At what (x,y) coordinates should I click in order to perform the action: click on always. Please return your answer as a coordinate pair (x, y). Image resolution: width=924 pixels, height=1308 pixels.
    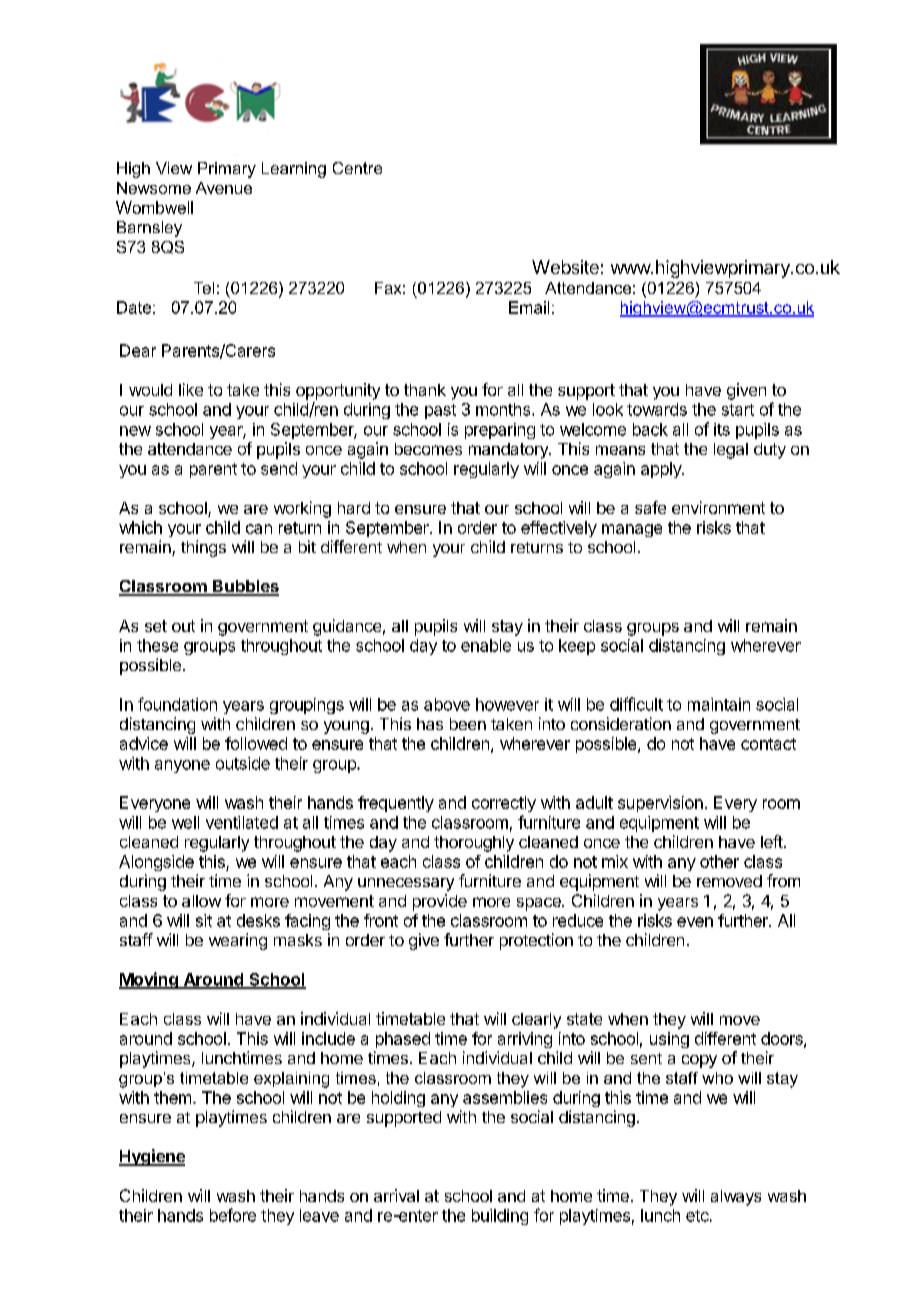
    Looking at the image, I should click on (736, 1198).
